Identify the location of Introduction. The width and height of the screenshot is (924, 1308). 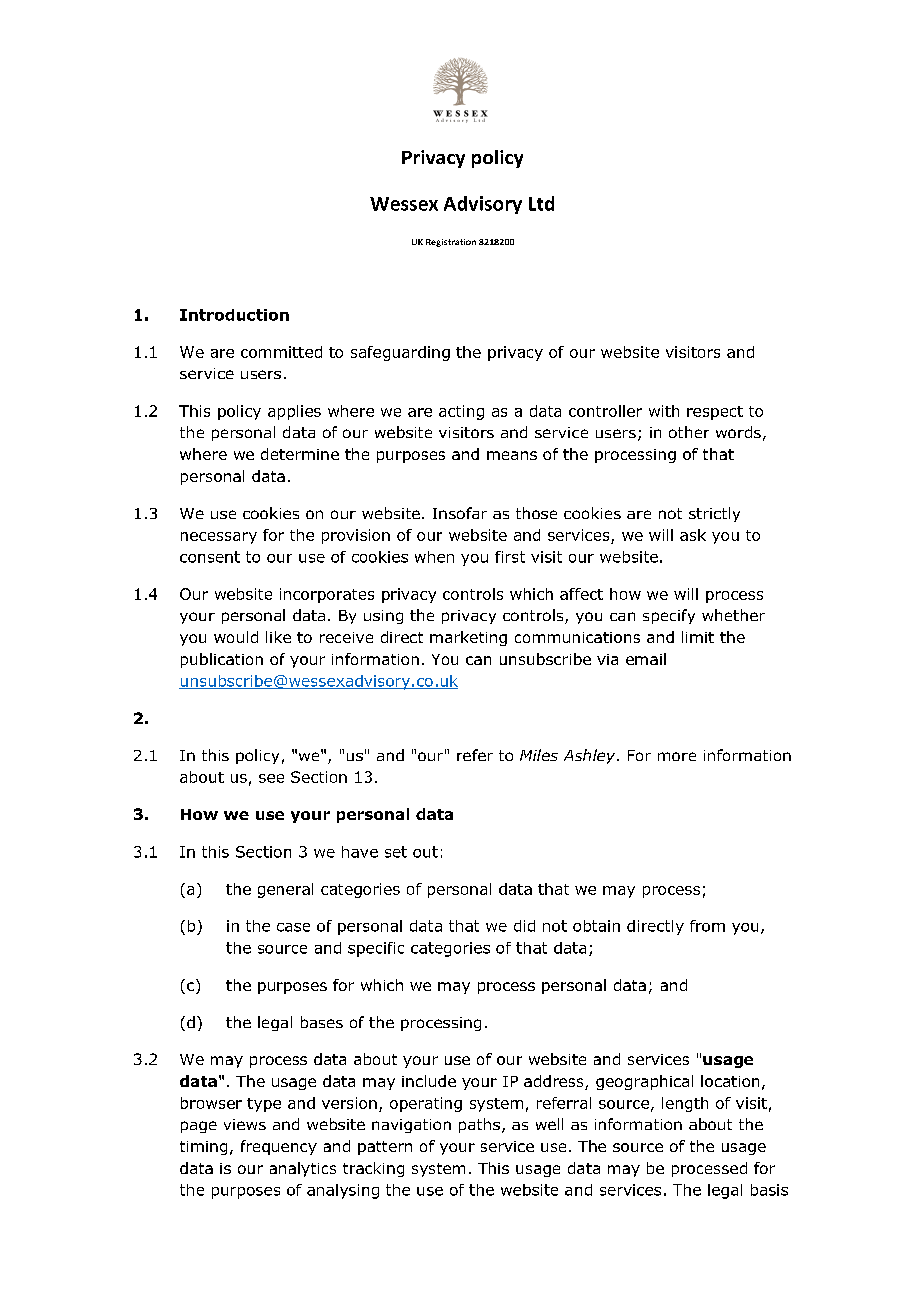
(234, 315).
